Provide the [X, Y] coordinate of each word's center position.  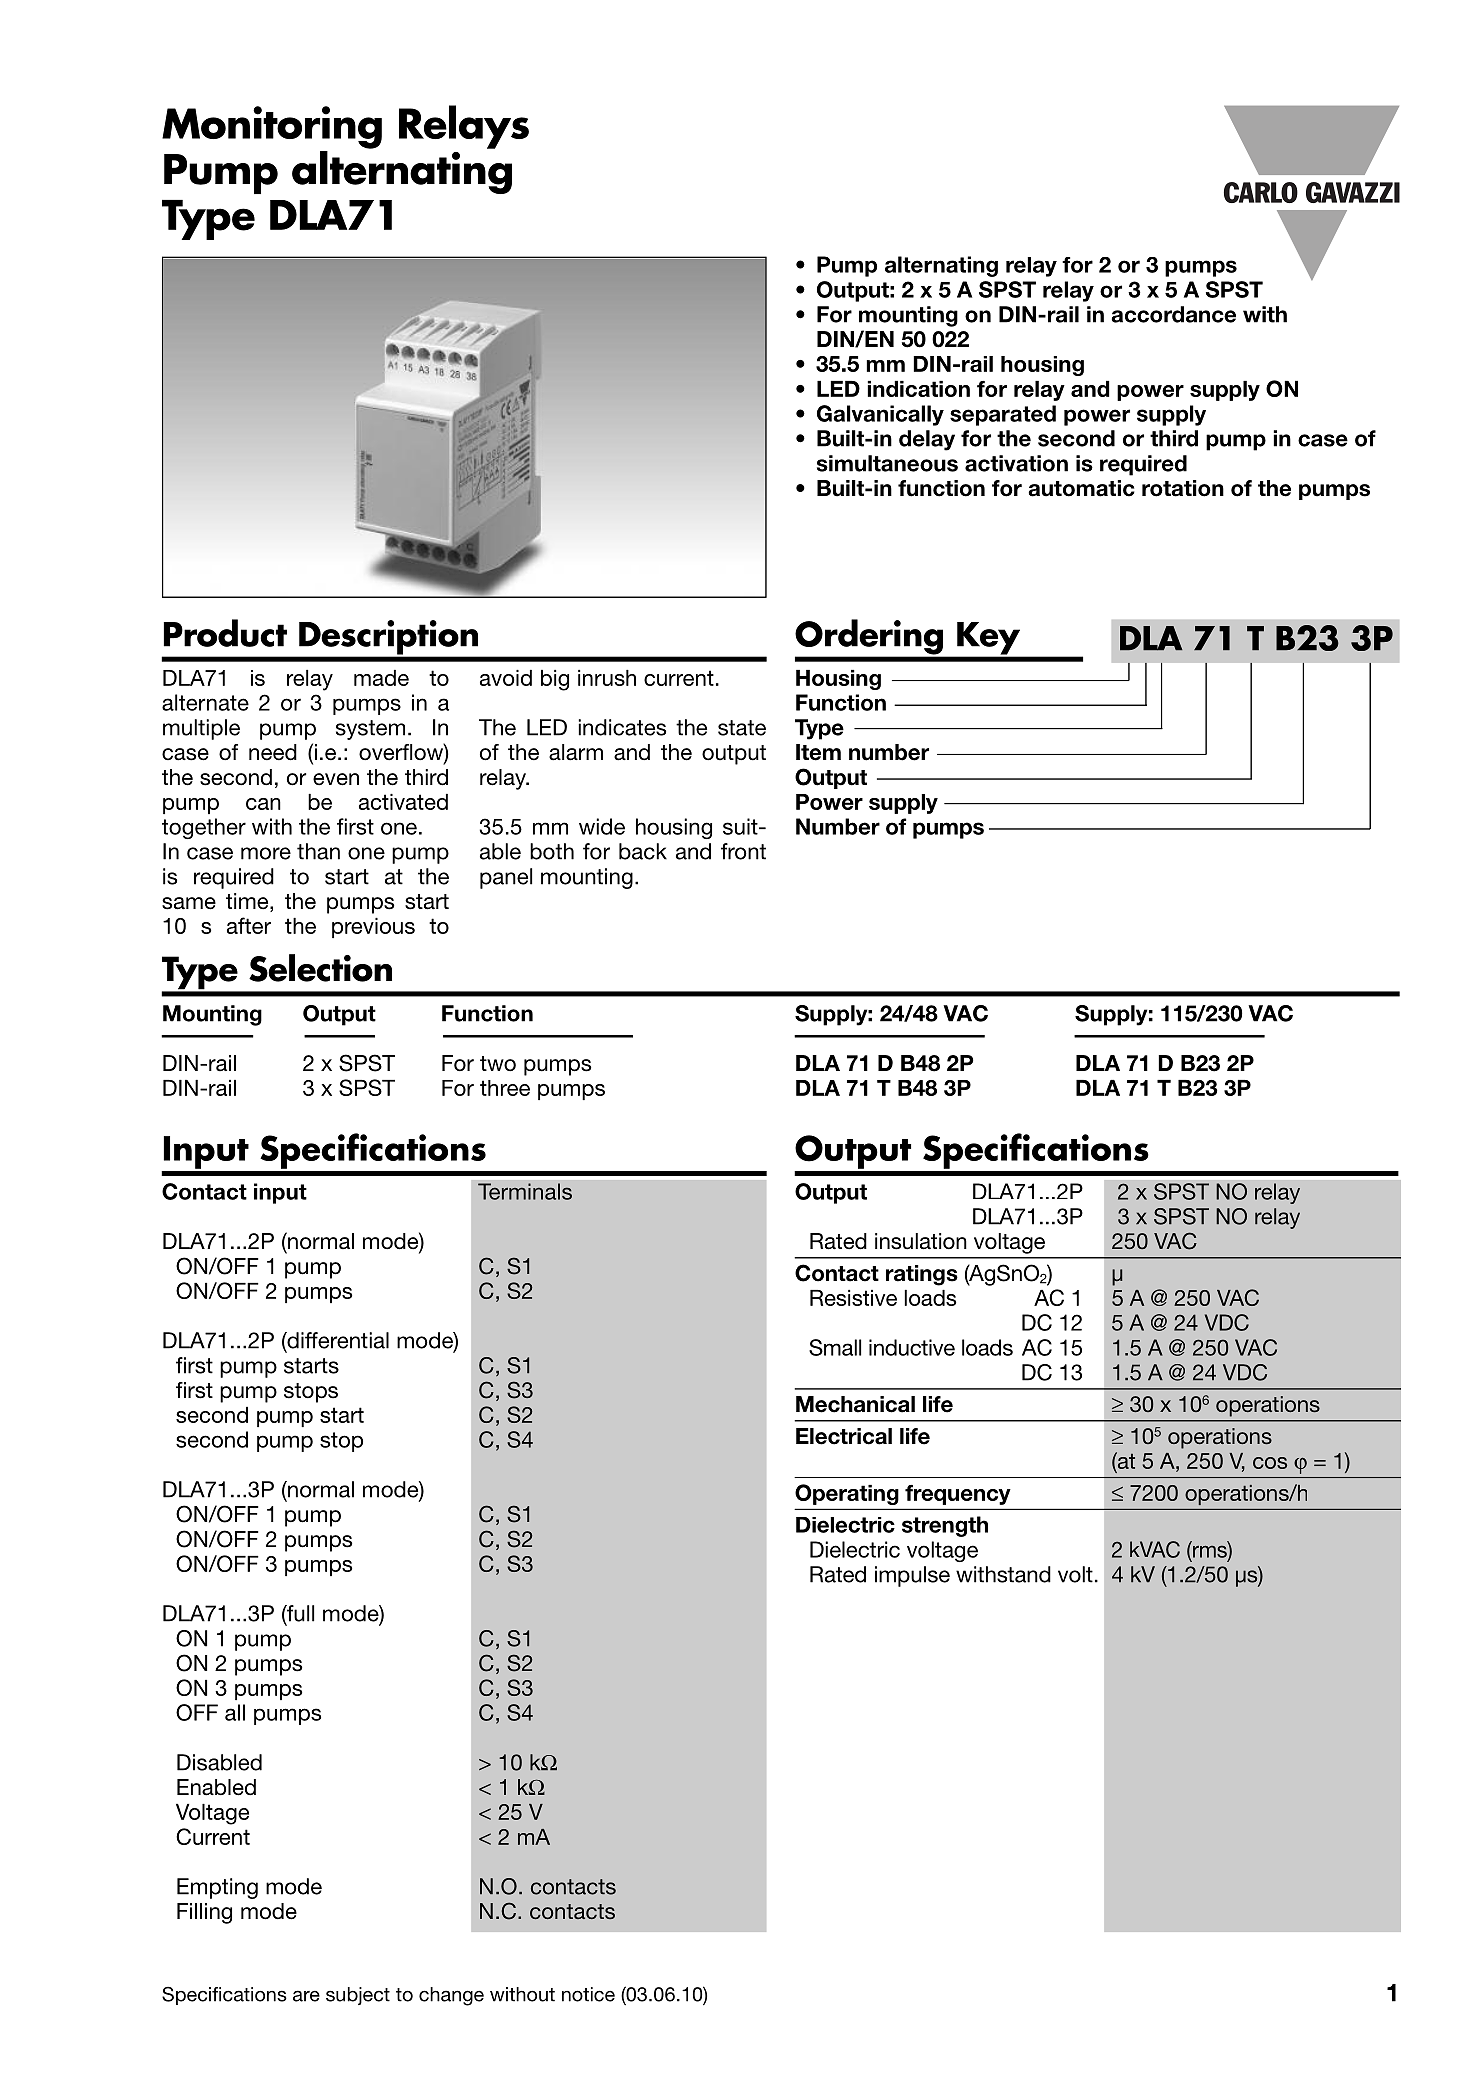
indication [918, 389]
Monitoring [272, 127]
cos [1270, 1463]
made [381, 678]
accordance [1173, 314]
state [742, 728]
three [505, 1088]
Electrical [844, 1436]
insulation [921, 1241]
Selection [320, 968]
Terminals [525, 1191]
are [306, 1996]
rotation [1183, 488]
